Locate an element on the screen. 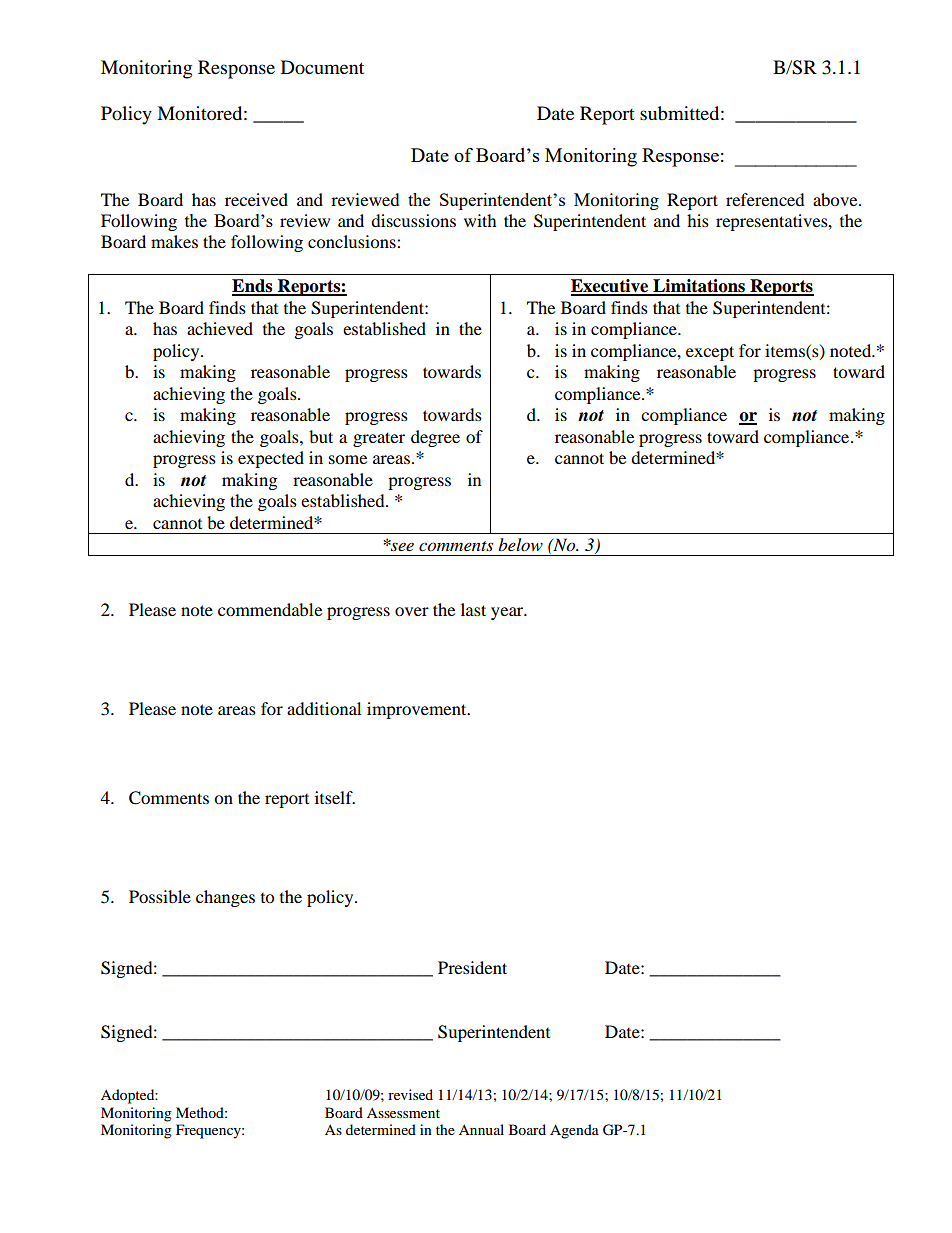 The image size is (952, 1233). Assessment is located at coordinates (403, 1113).
